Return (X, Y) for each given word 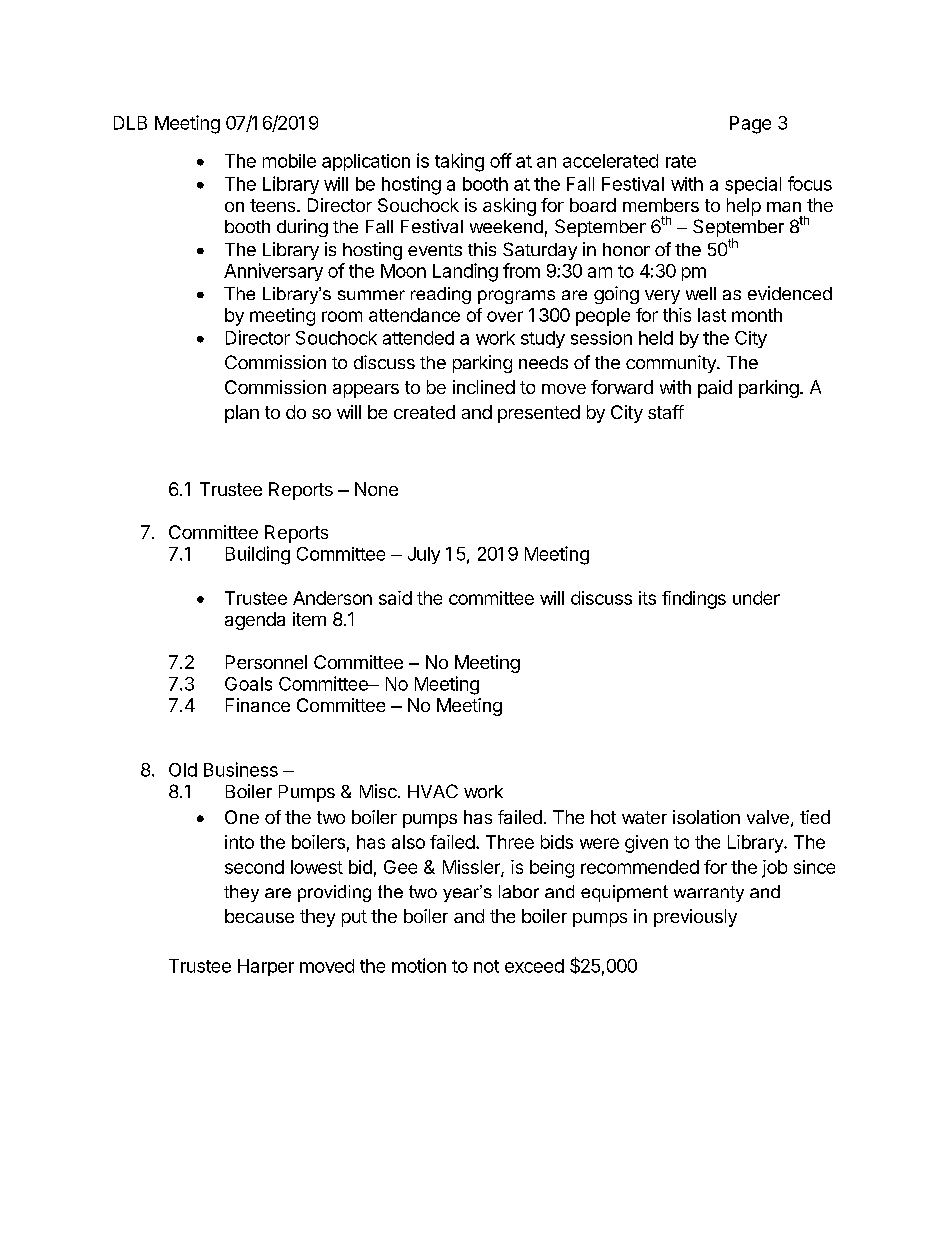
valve (768, 817)
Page (750, 125)
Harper (266, 967)
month (757, 315)
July (424, 555)
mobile (289, 161)
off (501, 160)
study (543, 339)
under (756, 598)
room (342, 316)
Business (241, 769)
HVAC (433, 791)
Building (258, 555)
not (486, 966)
